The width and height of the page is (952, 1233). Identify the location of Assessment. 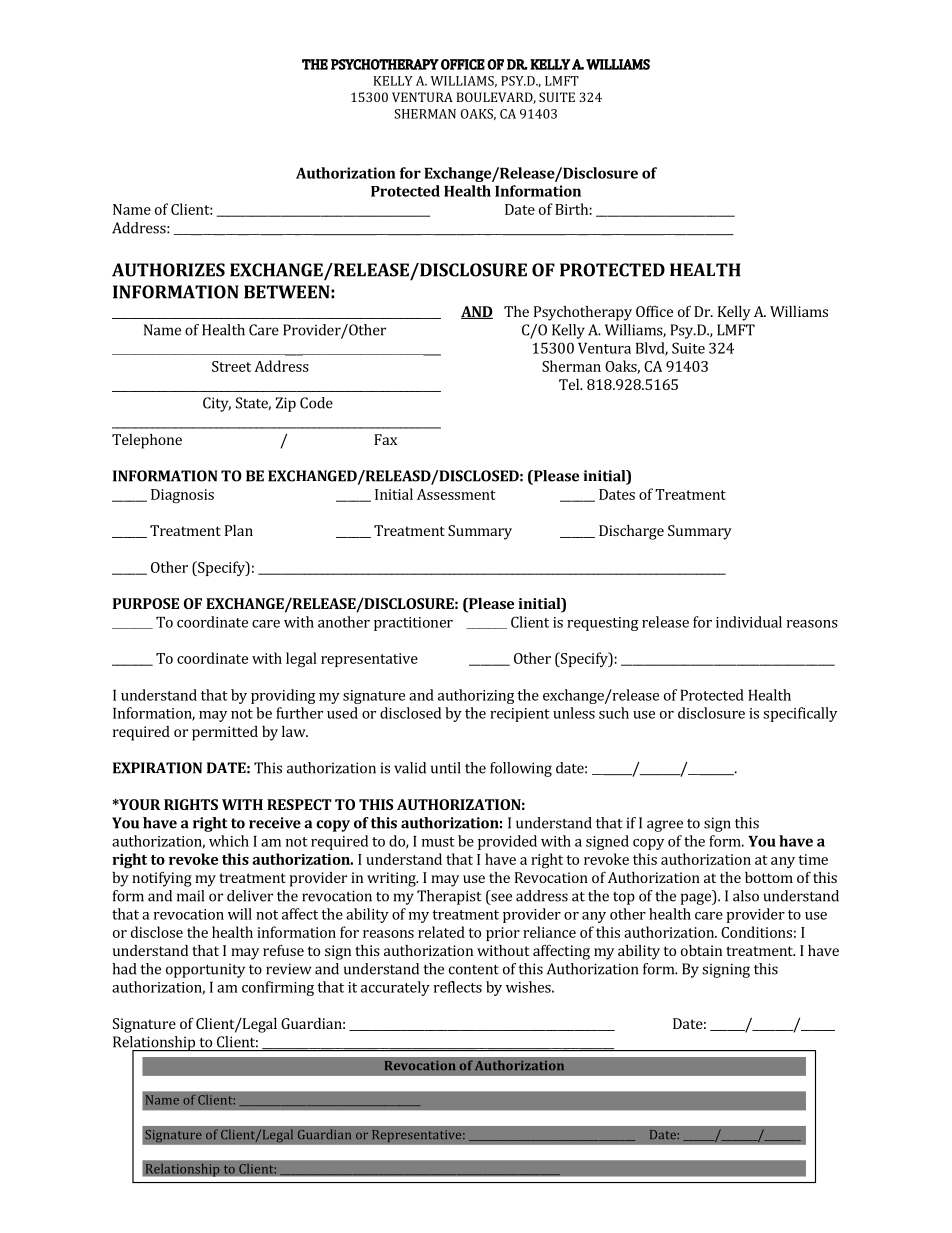
(456, 494).
